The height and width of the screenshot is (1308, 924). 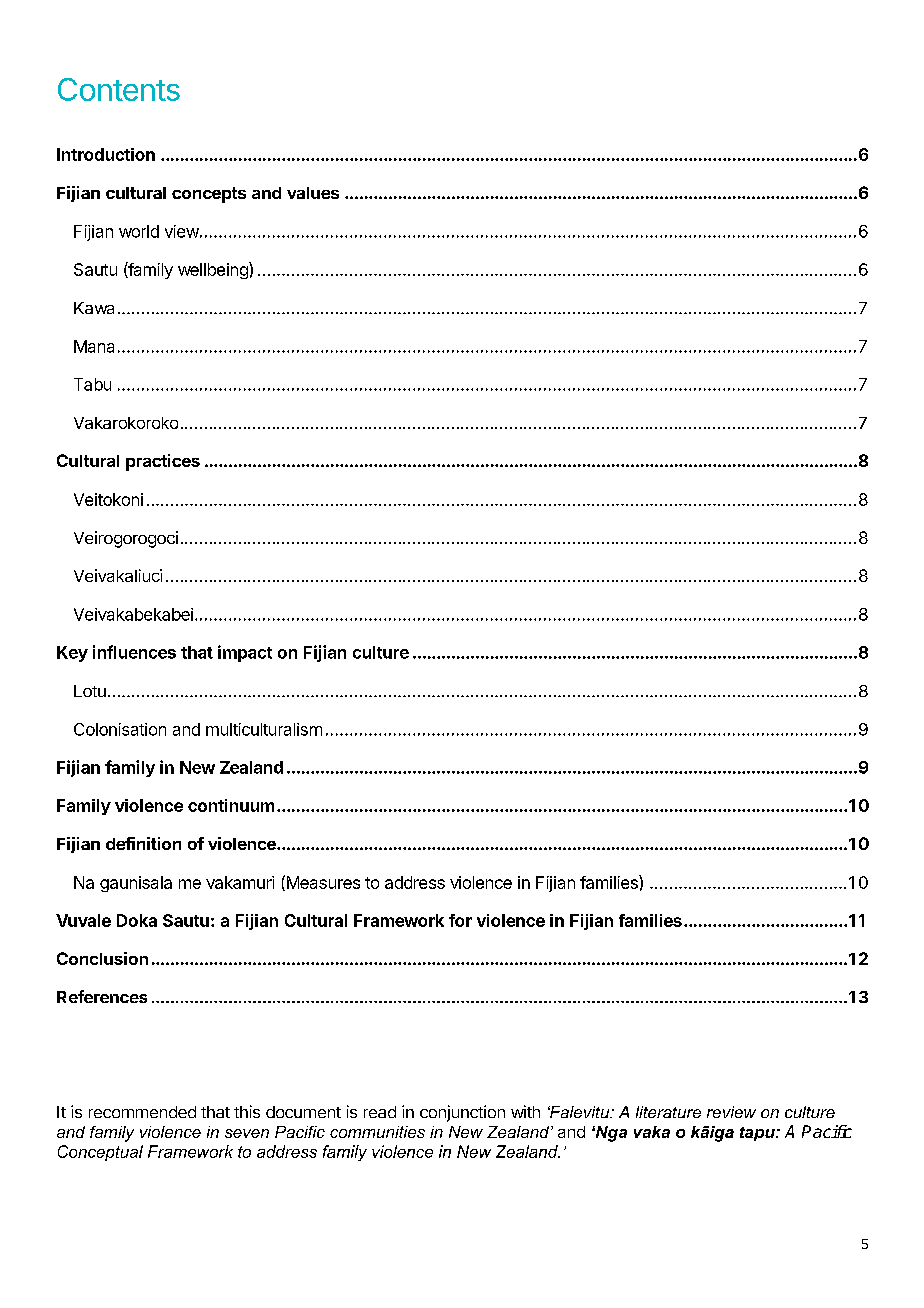 What do you see at coordinates (119, 89) in the screenshot?
I see `Contents` at bounding box center [119, 89].
